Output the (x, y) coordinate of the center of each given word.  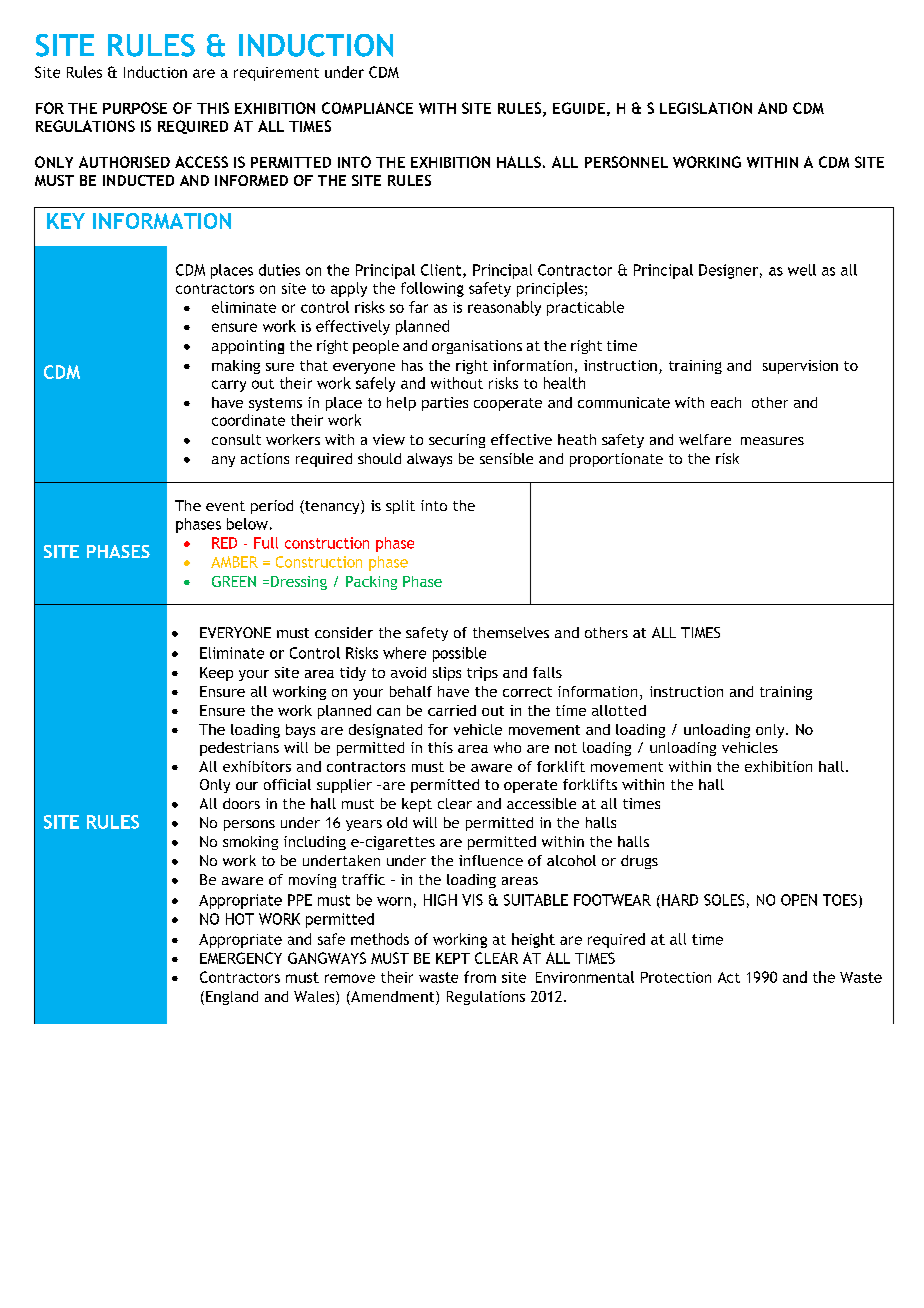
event (225, 506)
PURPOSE (135, 108)
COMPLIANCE (367, 108)
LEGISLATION (706, 108)
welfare (705, 439)
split (400, 507)
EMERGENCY (241, 958)
